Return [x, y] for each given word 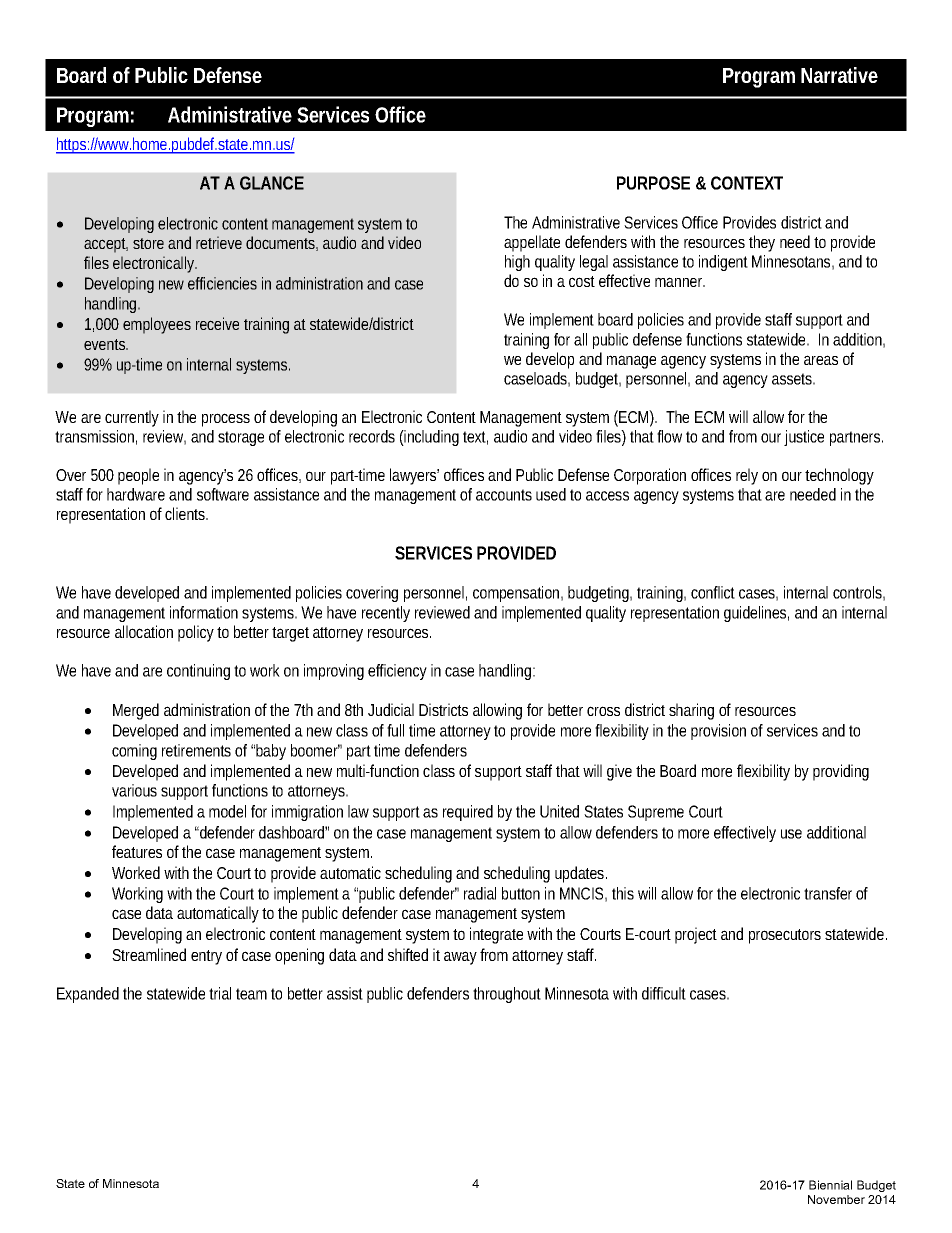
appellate [532, 243]
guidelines [755, 614]
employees [157, 325]
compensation [516, 594]
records [372, 436]
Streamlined [149, 954]
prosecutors [785, 936]
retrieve [219, 242]
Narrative [839, 75]
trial [220, 993]
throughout [507, 995]
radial [480, 893]
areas [821, 360]
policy [196, 633]
